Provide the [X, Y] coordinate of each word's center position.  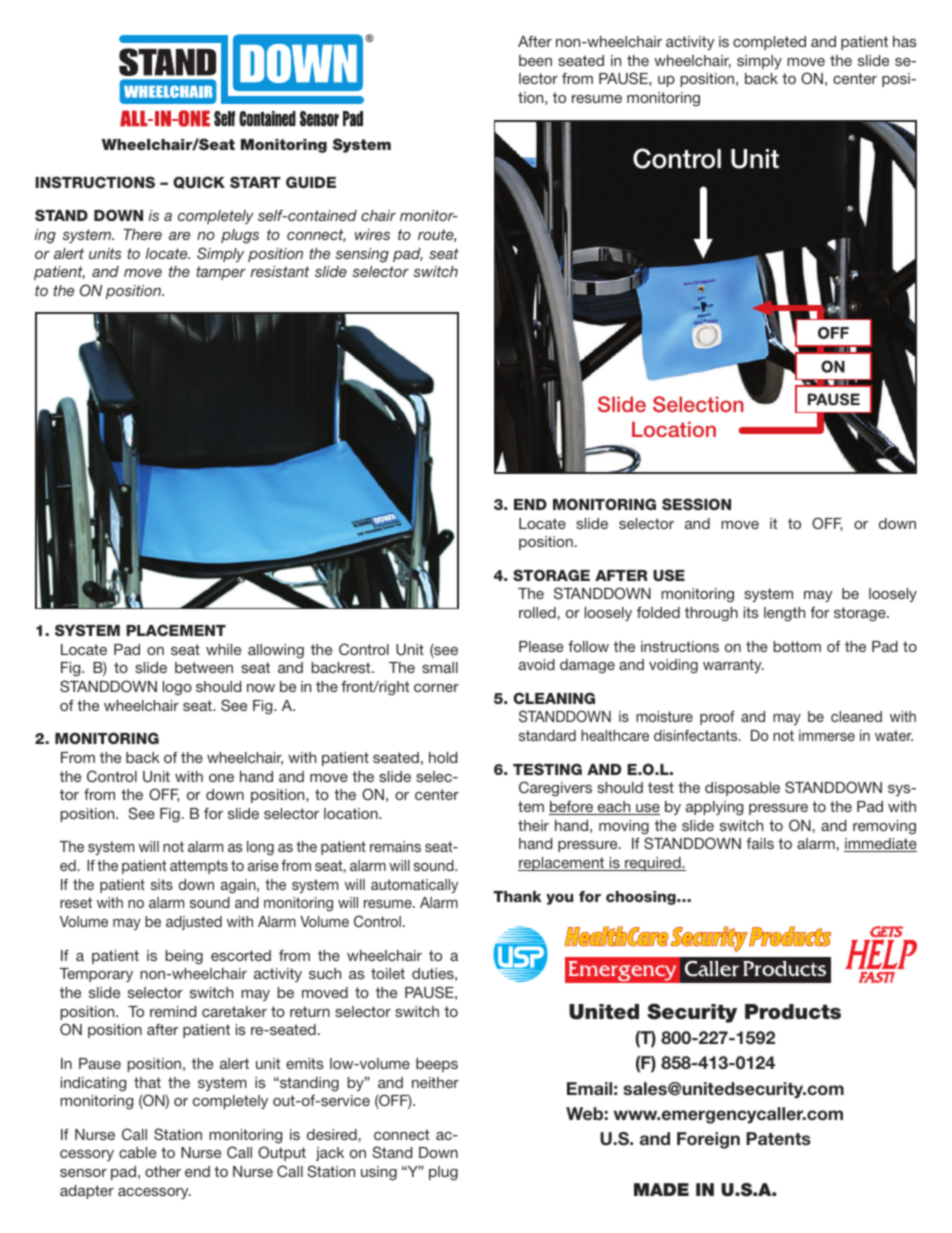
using [379, 1173]
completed [769, 43]
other [163, 1171]
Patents [778, 1138]
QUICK [199, 182]
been [535, 60]
